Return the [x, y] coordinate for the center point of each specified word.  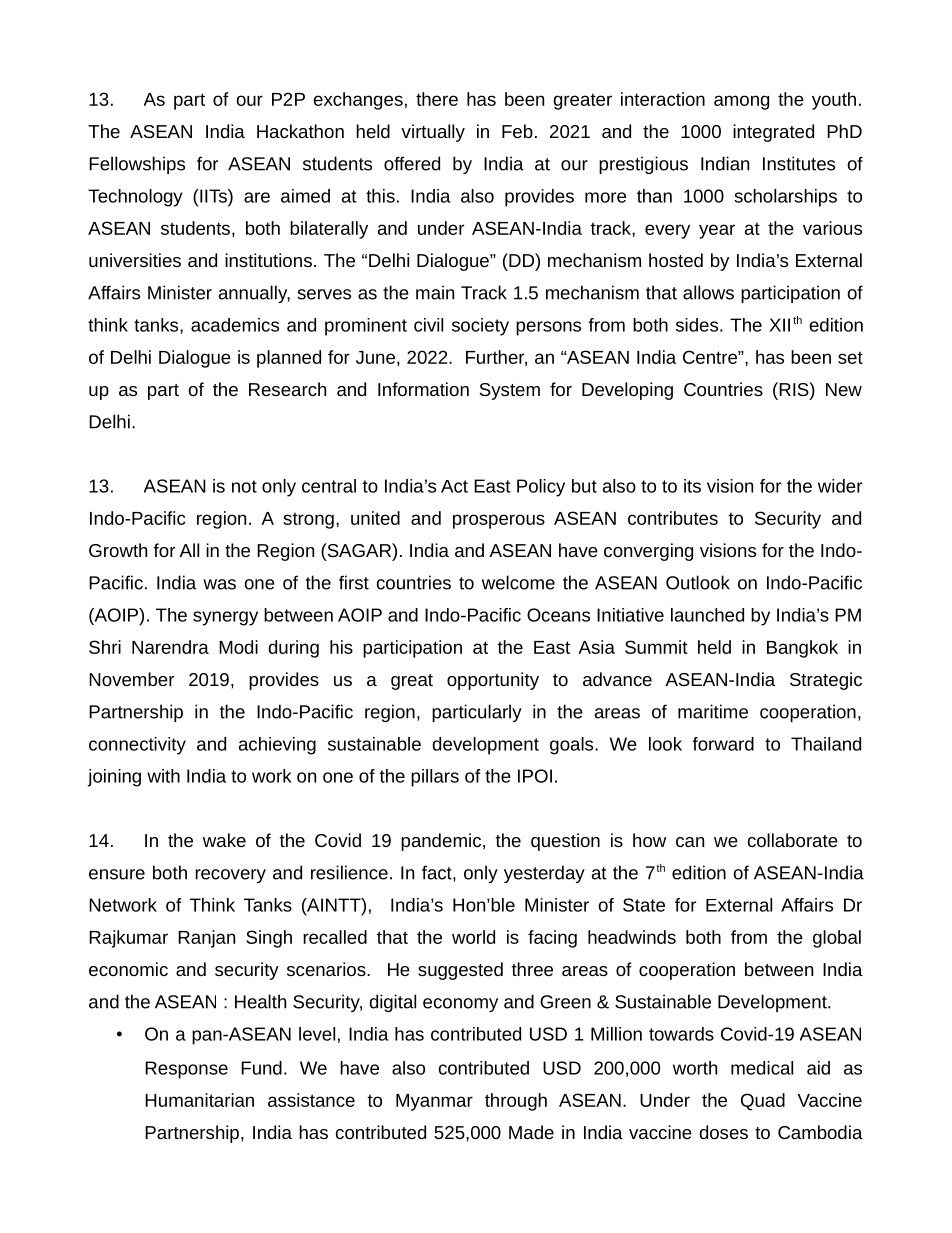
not [244, 486]
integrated [773, 133]
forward [723, 744]
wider [840, 486]
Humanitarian [199, 1100]
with [163, 776]
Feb [517, 131]
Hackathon [300, 131]
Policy [541, 488]
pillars [435, 778]
